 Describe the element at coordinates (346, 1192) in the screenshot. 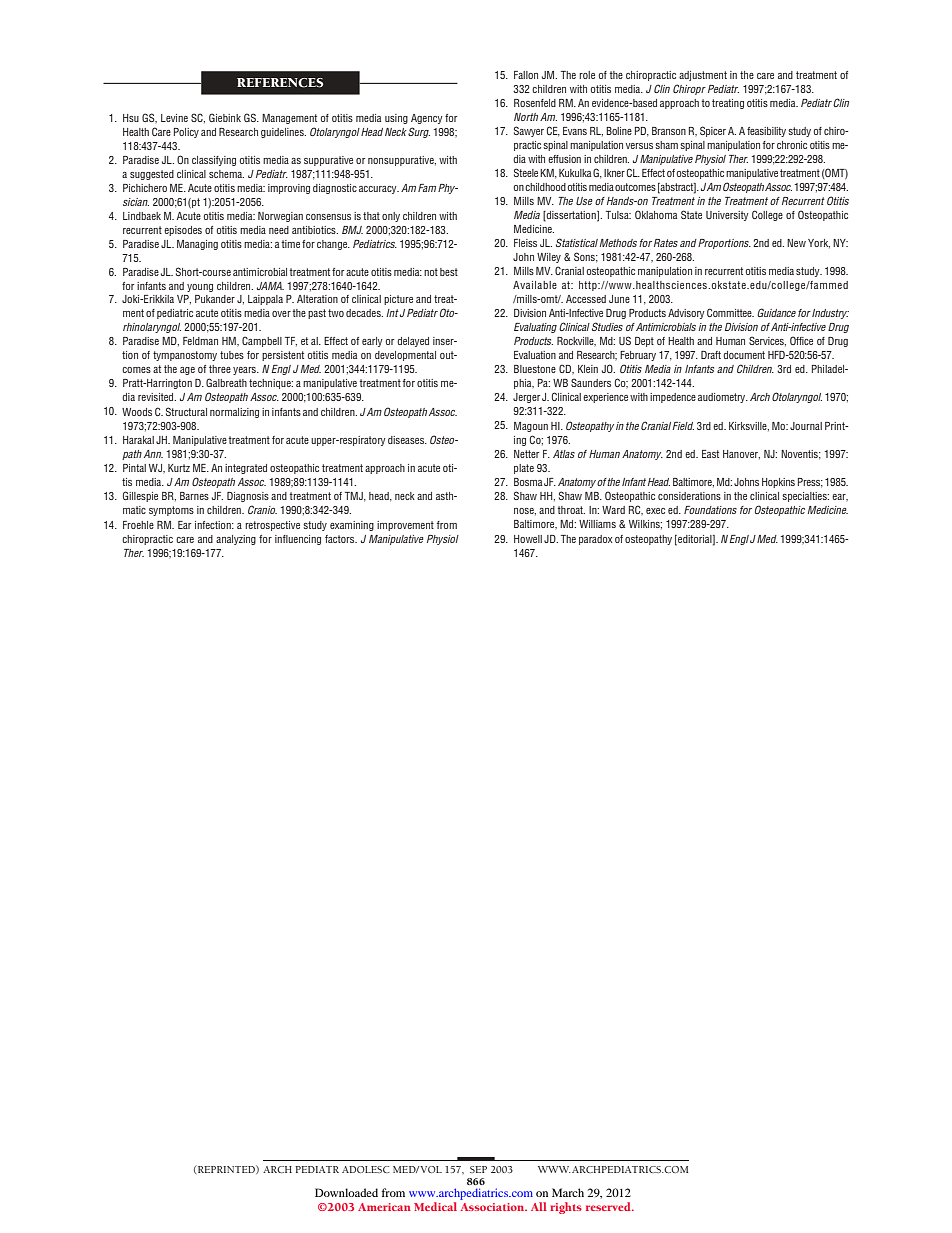

I see `Downloaded` at that location.
